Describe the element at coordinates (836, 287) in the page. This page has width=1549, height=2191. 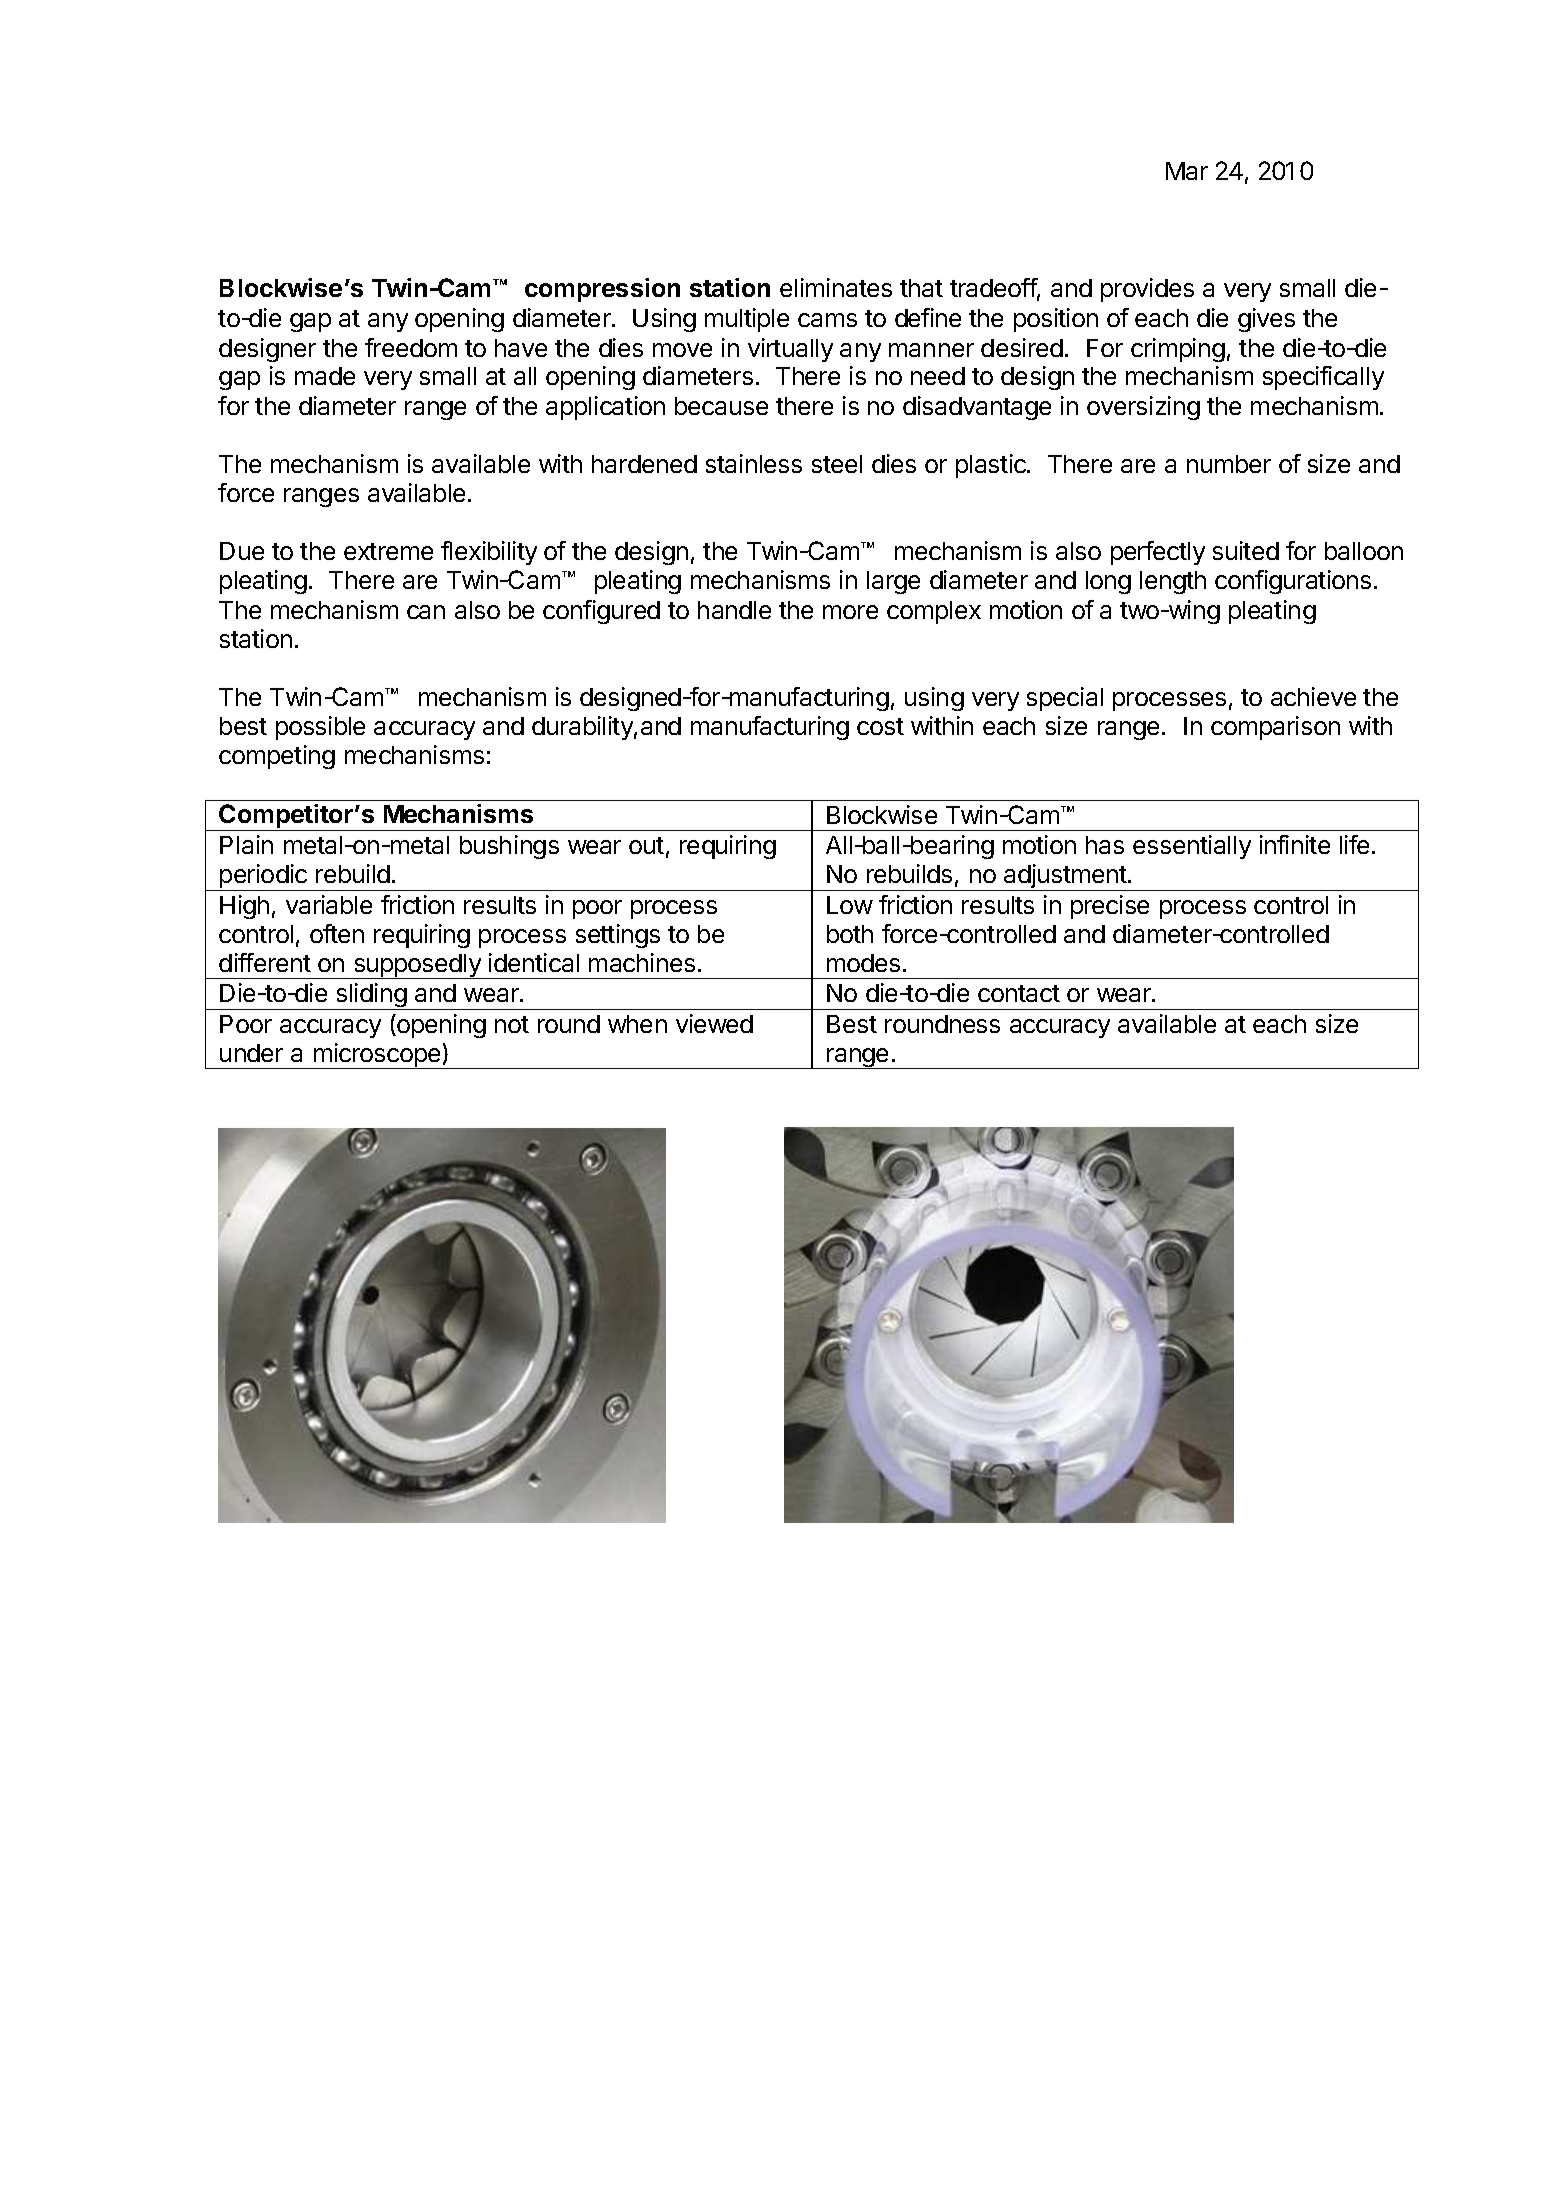
I see `eliminates` at that location.
